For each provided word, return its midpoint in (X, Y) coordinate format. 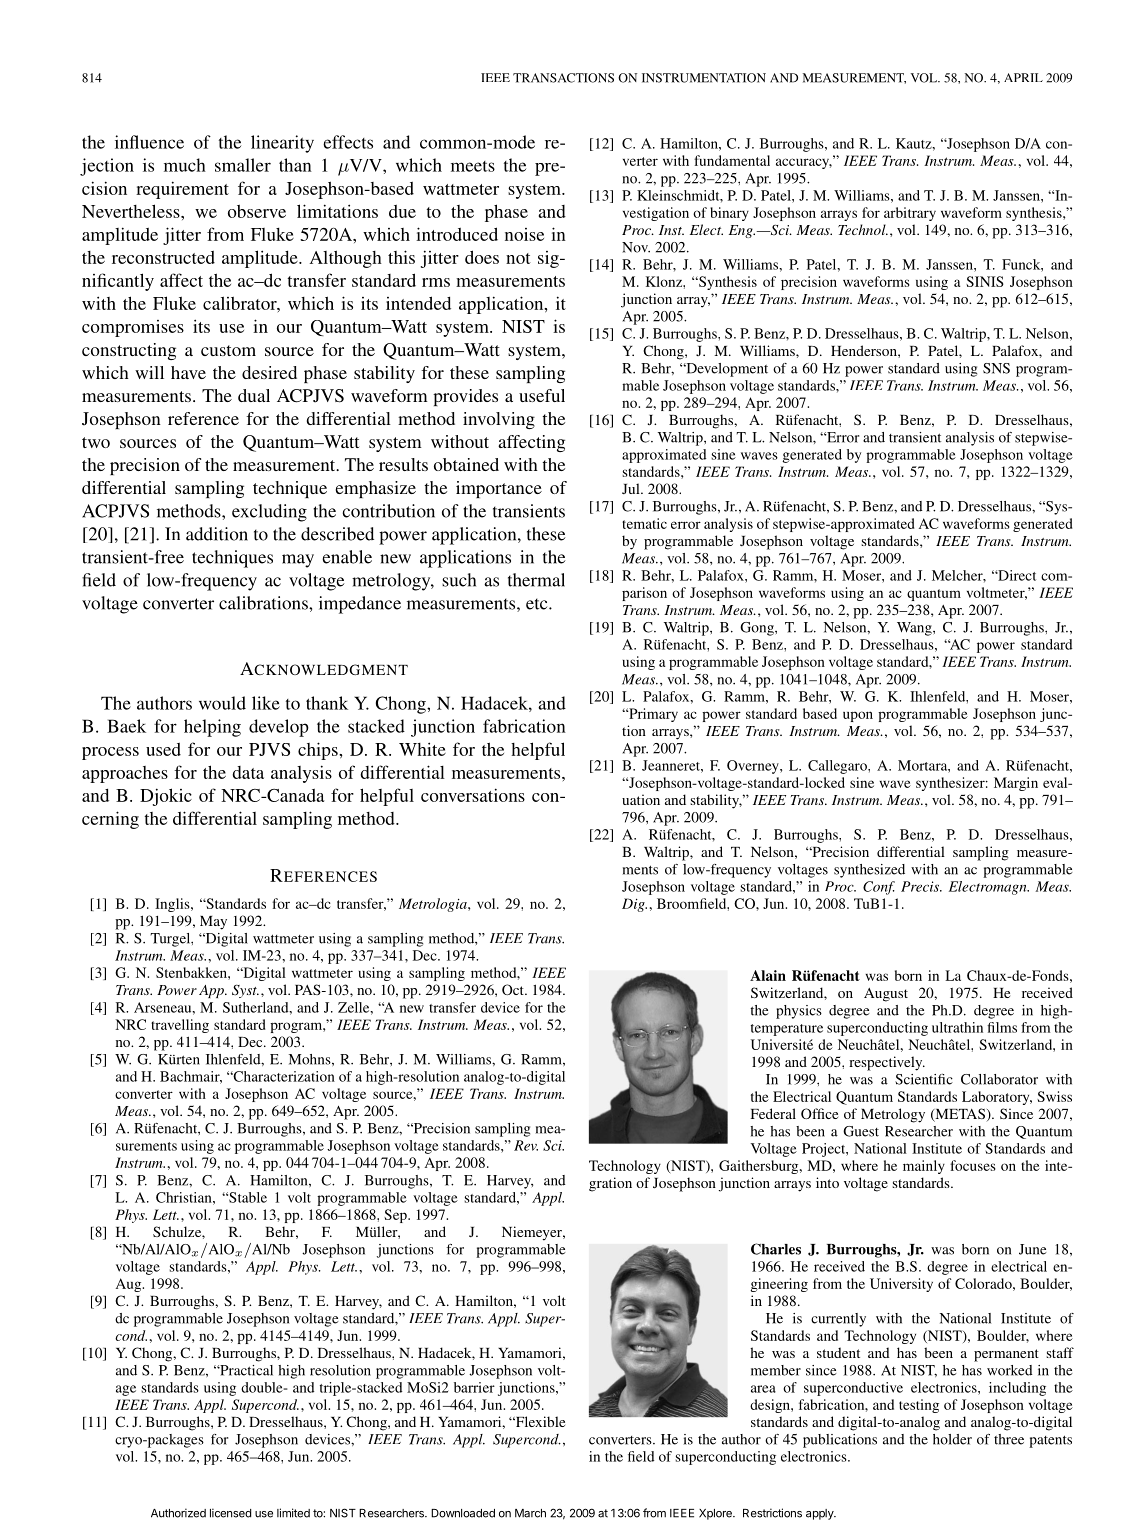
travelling (180, 1026)
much (185, 165)
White (422, 749)
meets (473, 166)
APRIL (1023, 77)
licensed (230, 1513)
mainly (924, 1167)
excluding (269, 513)
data (248, 772)
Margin (1016, 784)
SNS (996, 368)
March (530, 1513)
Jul (632, 488)
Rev (526, 1145)
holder (952, 1439)
